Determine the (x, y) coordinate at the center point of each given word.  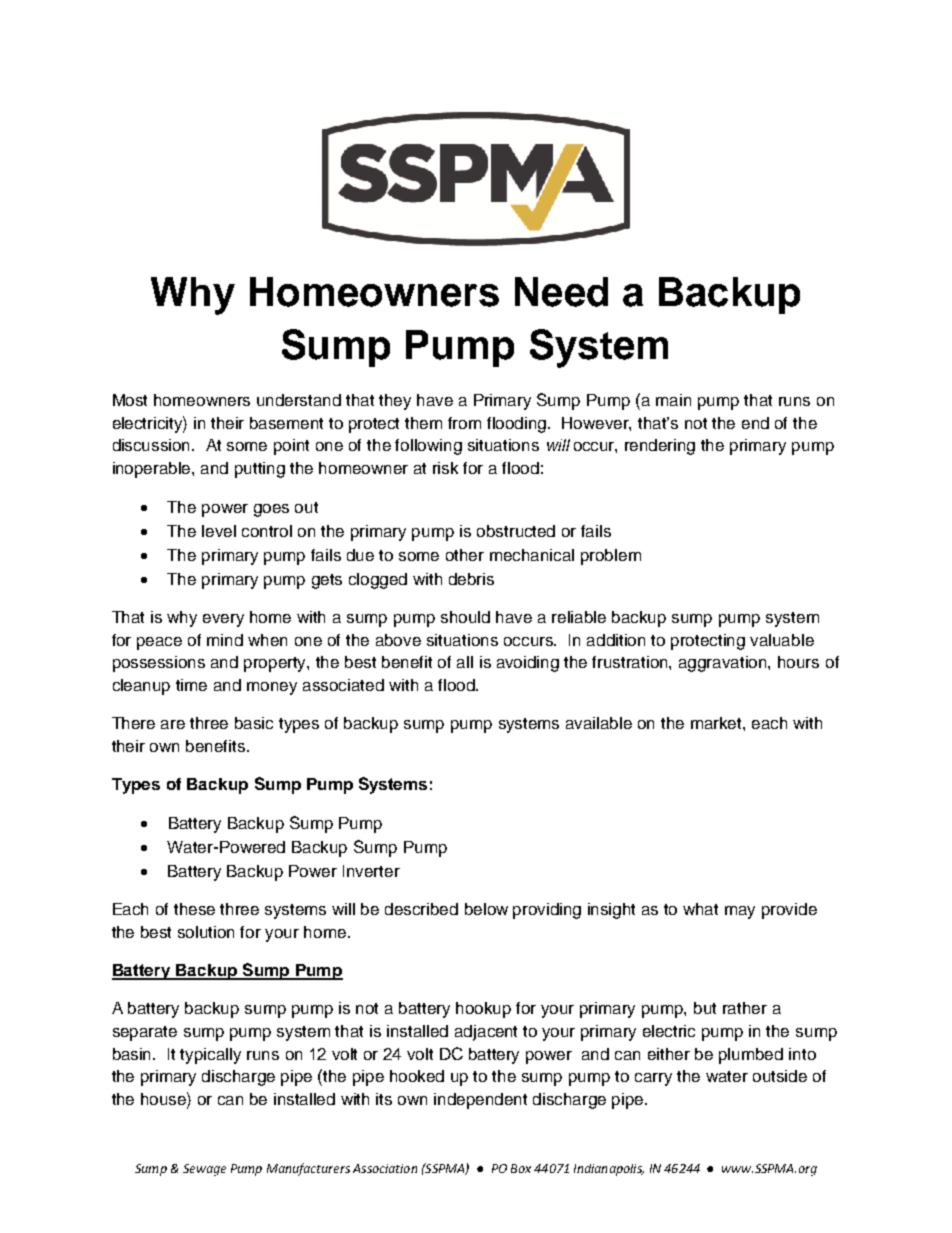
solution (206, 932)
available (599, 723)
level (219, 531)
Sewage (204, 1170)
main (673, 400)
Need (561, 292)
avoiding (528, 664)
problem (611, 557)
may (740, 912)
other (465, 555)
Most (130, 400)
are (173, 724)
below (486, 909)
